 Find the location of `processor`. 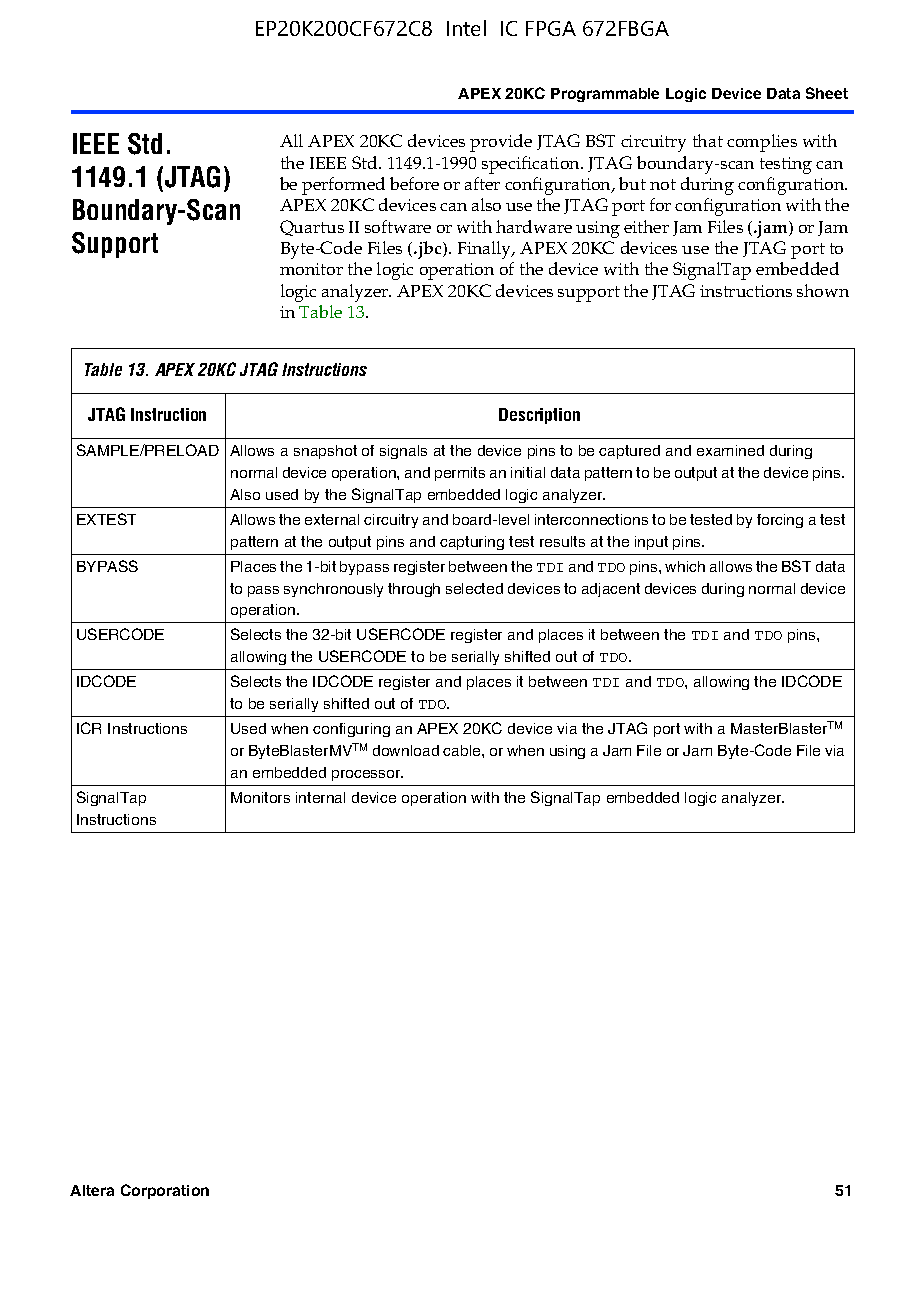

processor is located at coordinates (367, 775).
